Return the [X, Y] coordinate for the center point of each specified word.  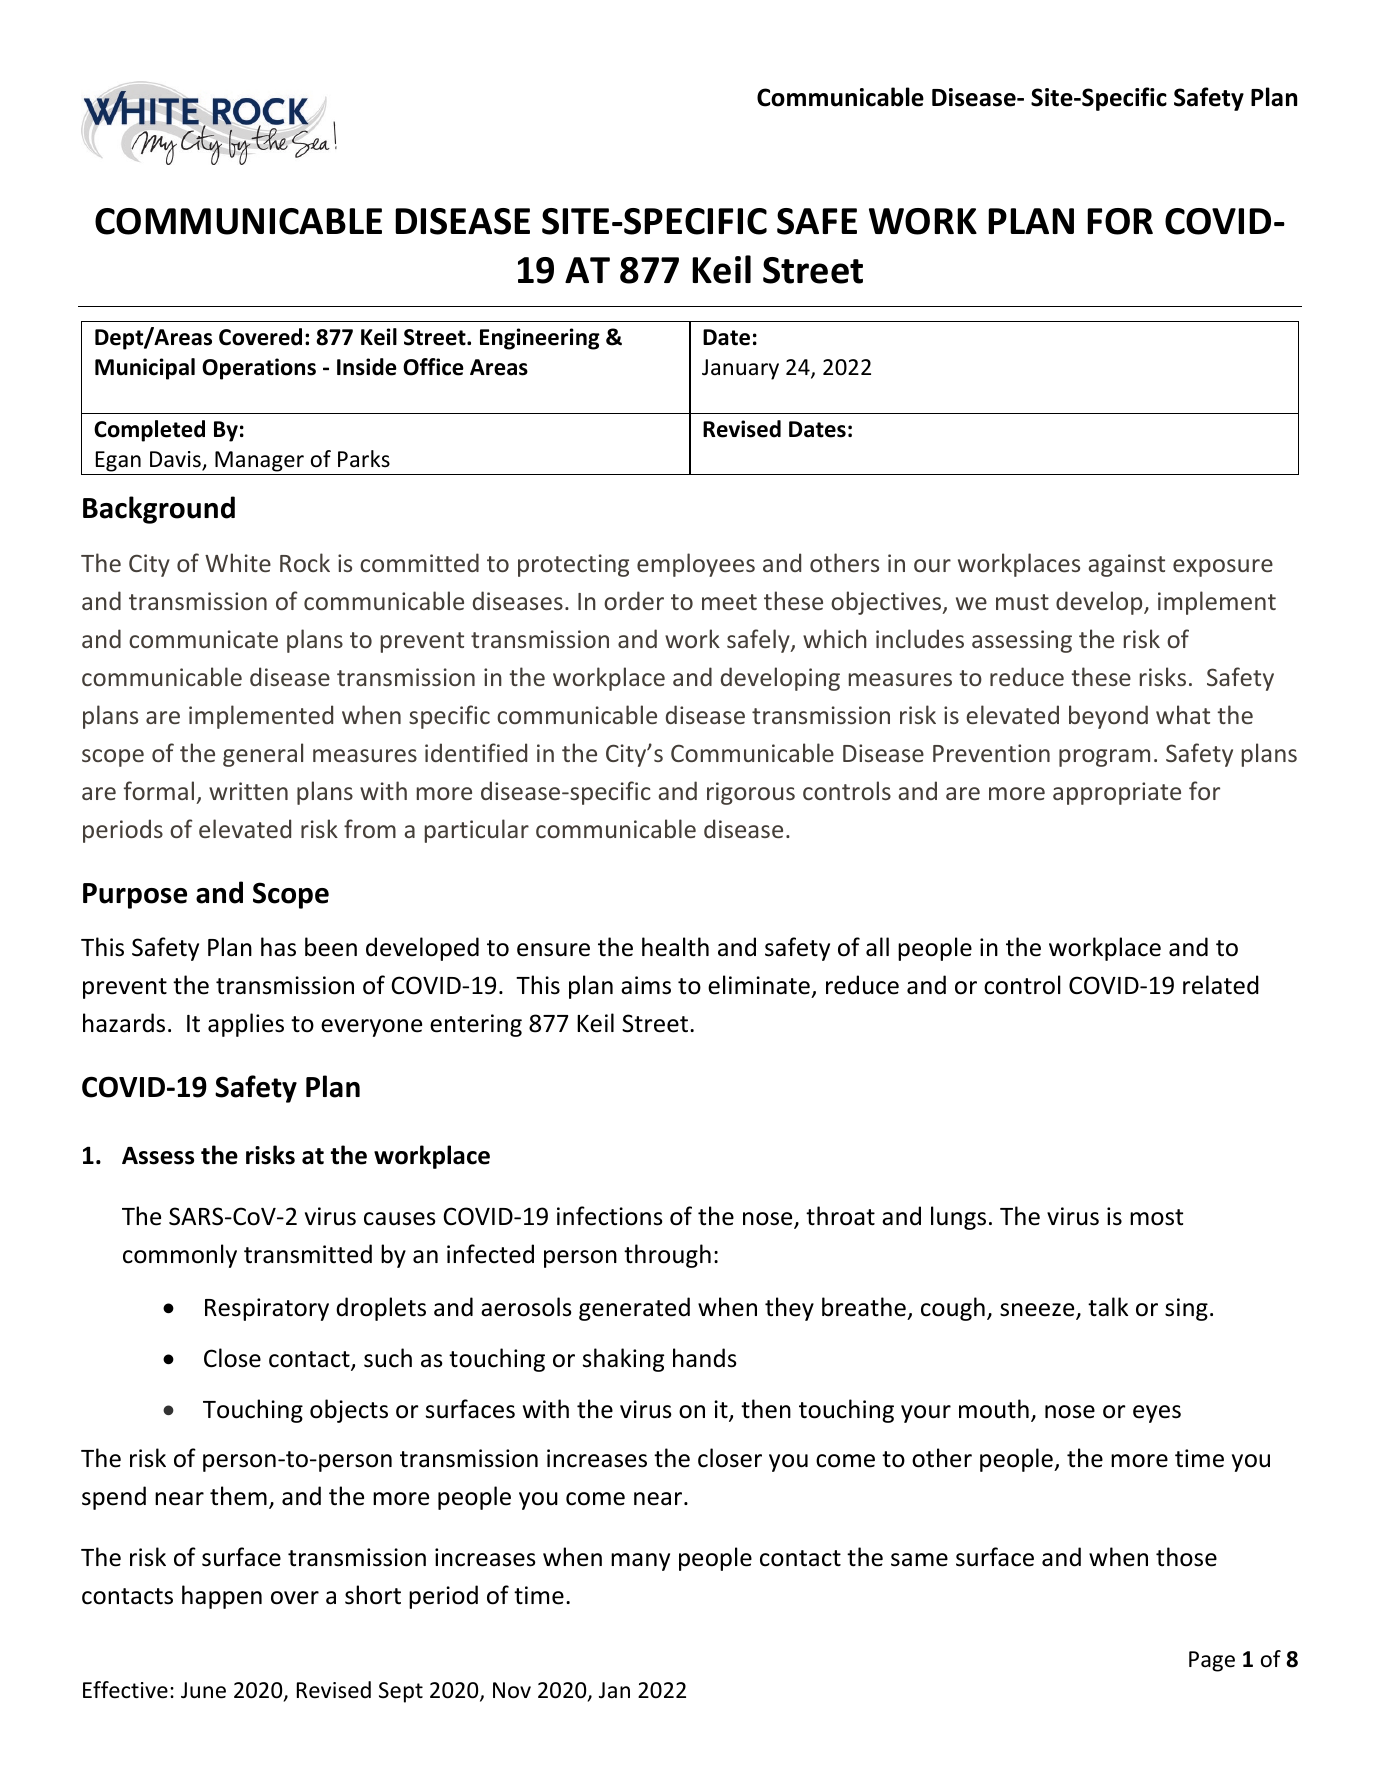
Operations [259, 369]
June [203, 1690]
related [1221, 985]
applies [246, 1025]
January [740, 369]
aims [646, 985]
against [1126, 565]
